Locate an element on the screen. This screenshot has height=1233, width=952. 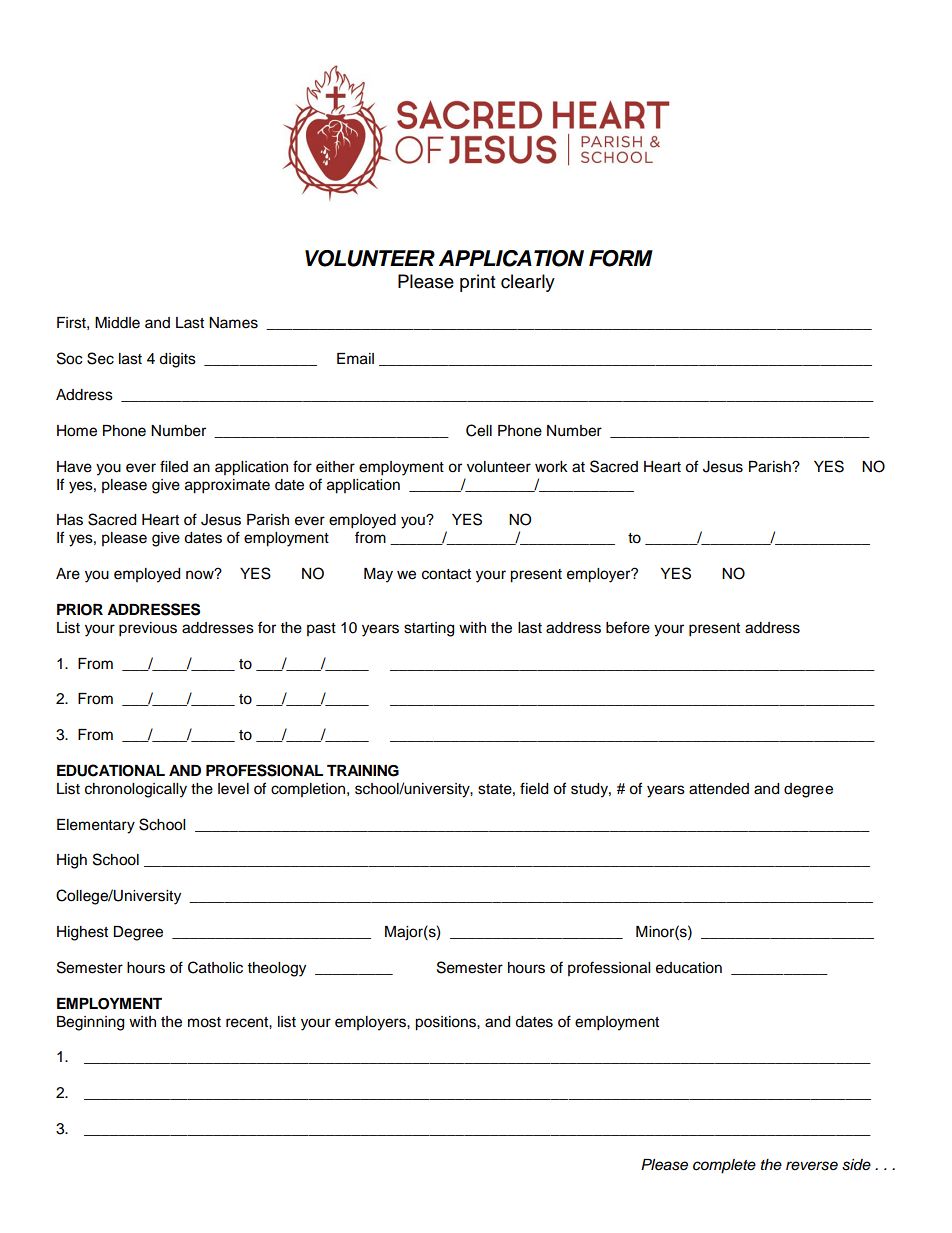
TRAINING is located at coordinates (363, 771).
